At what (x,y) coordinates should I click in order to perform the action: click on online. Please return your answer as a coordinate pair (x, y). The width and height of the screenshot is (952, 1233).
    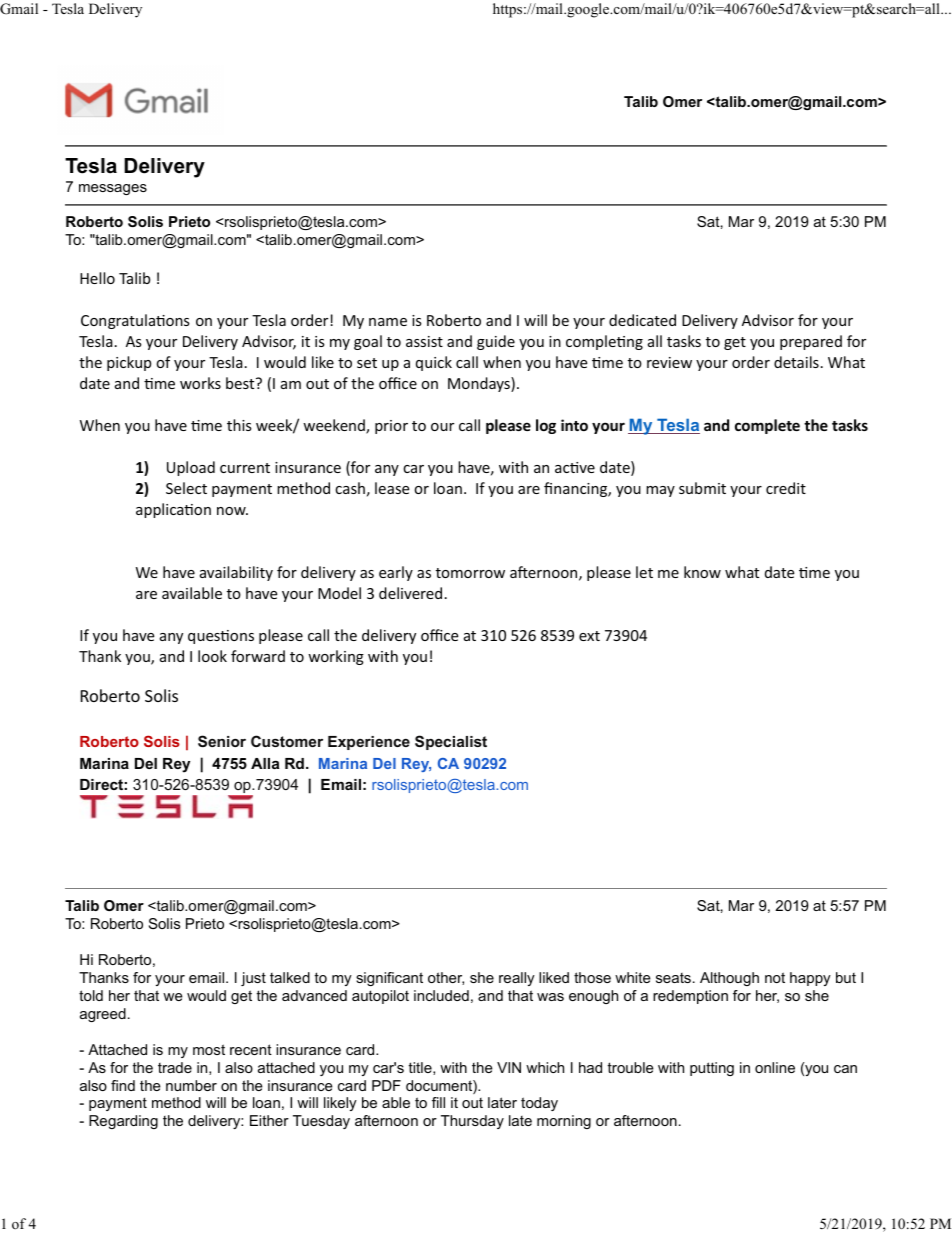
    Looking at the image, I should click on (775, 1067).
